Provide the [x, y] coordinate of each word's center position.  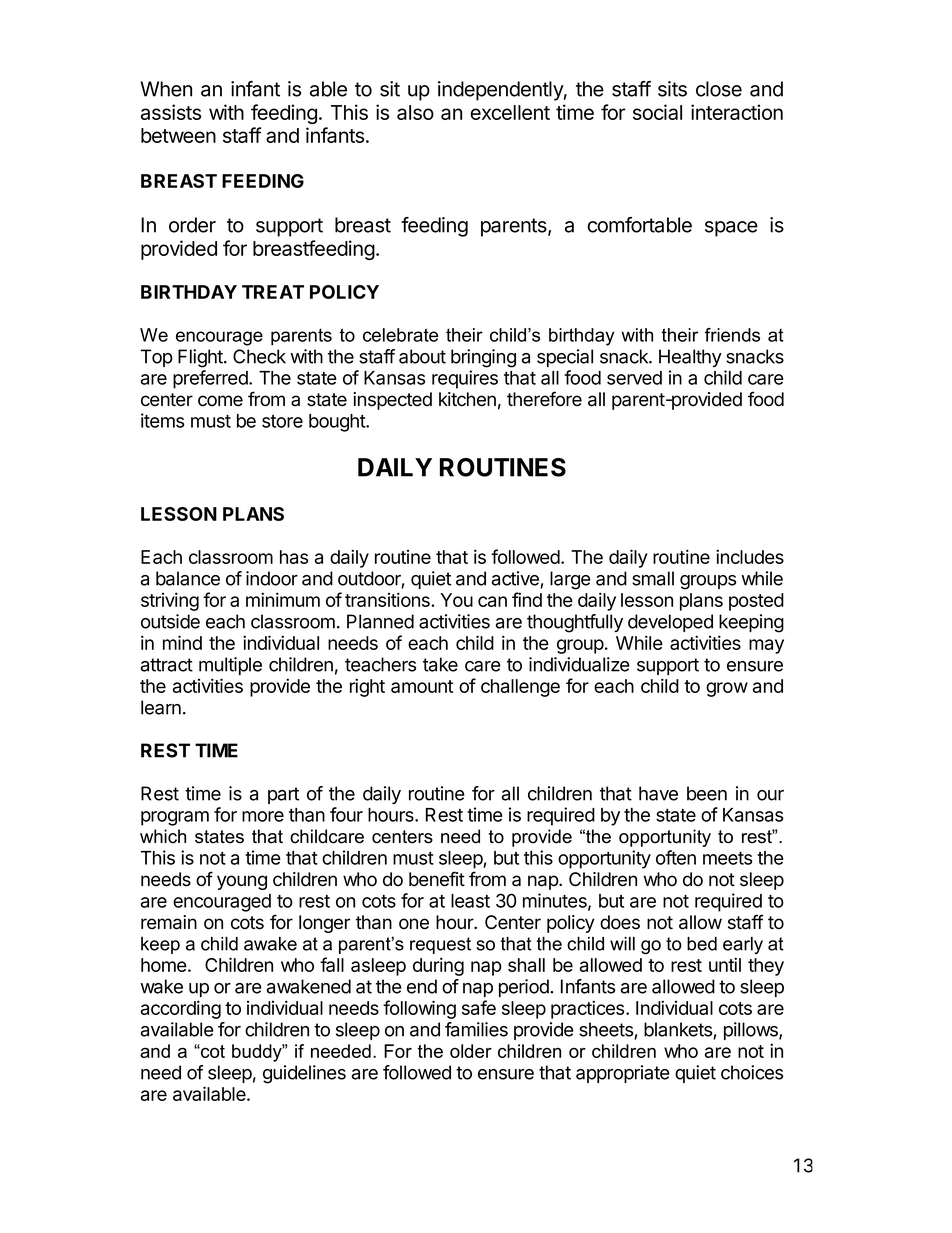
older [471, 1051]
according [181, 1009]
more [263, 816]
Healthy [690, 358]
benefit [437, 879]
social [657, 112]
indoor [272, 578]
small [653, 578]
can [492, 601]
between [178, 135]
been [707, 793]
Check [259, 356]
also [415, 112]
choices [752, 1072]
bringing [483, 358]
